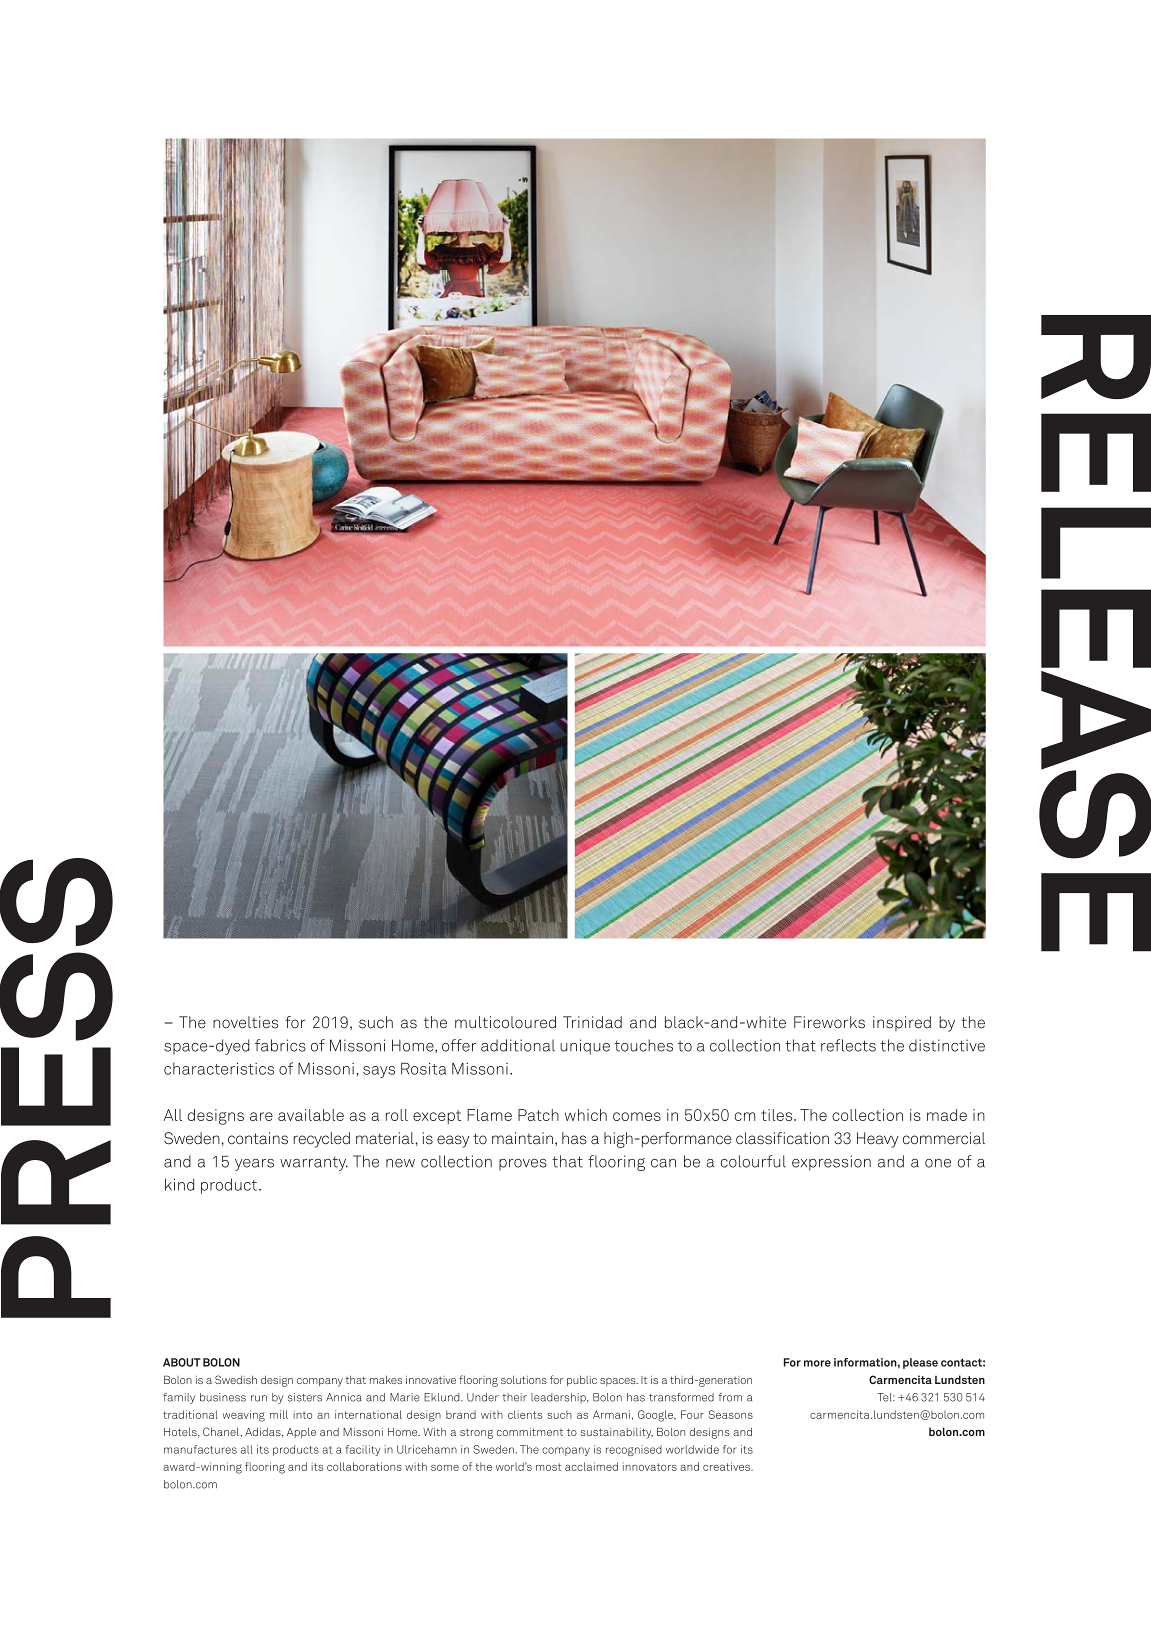 The width and height of the image is (1151, 1627). What do you see at coordinates (524, 1379) in the image?
I see `solutions` at bounding box center [524, 1379].
